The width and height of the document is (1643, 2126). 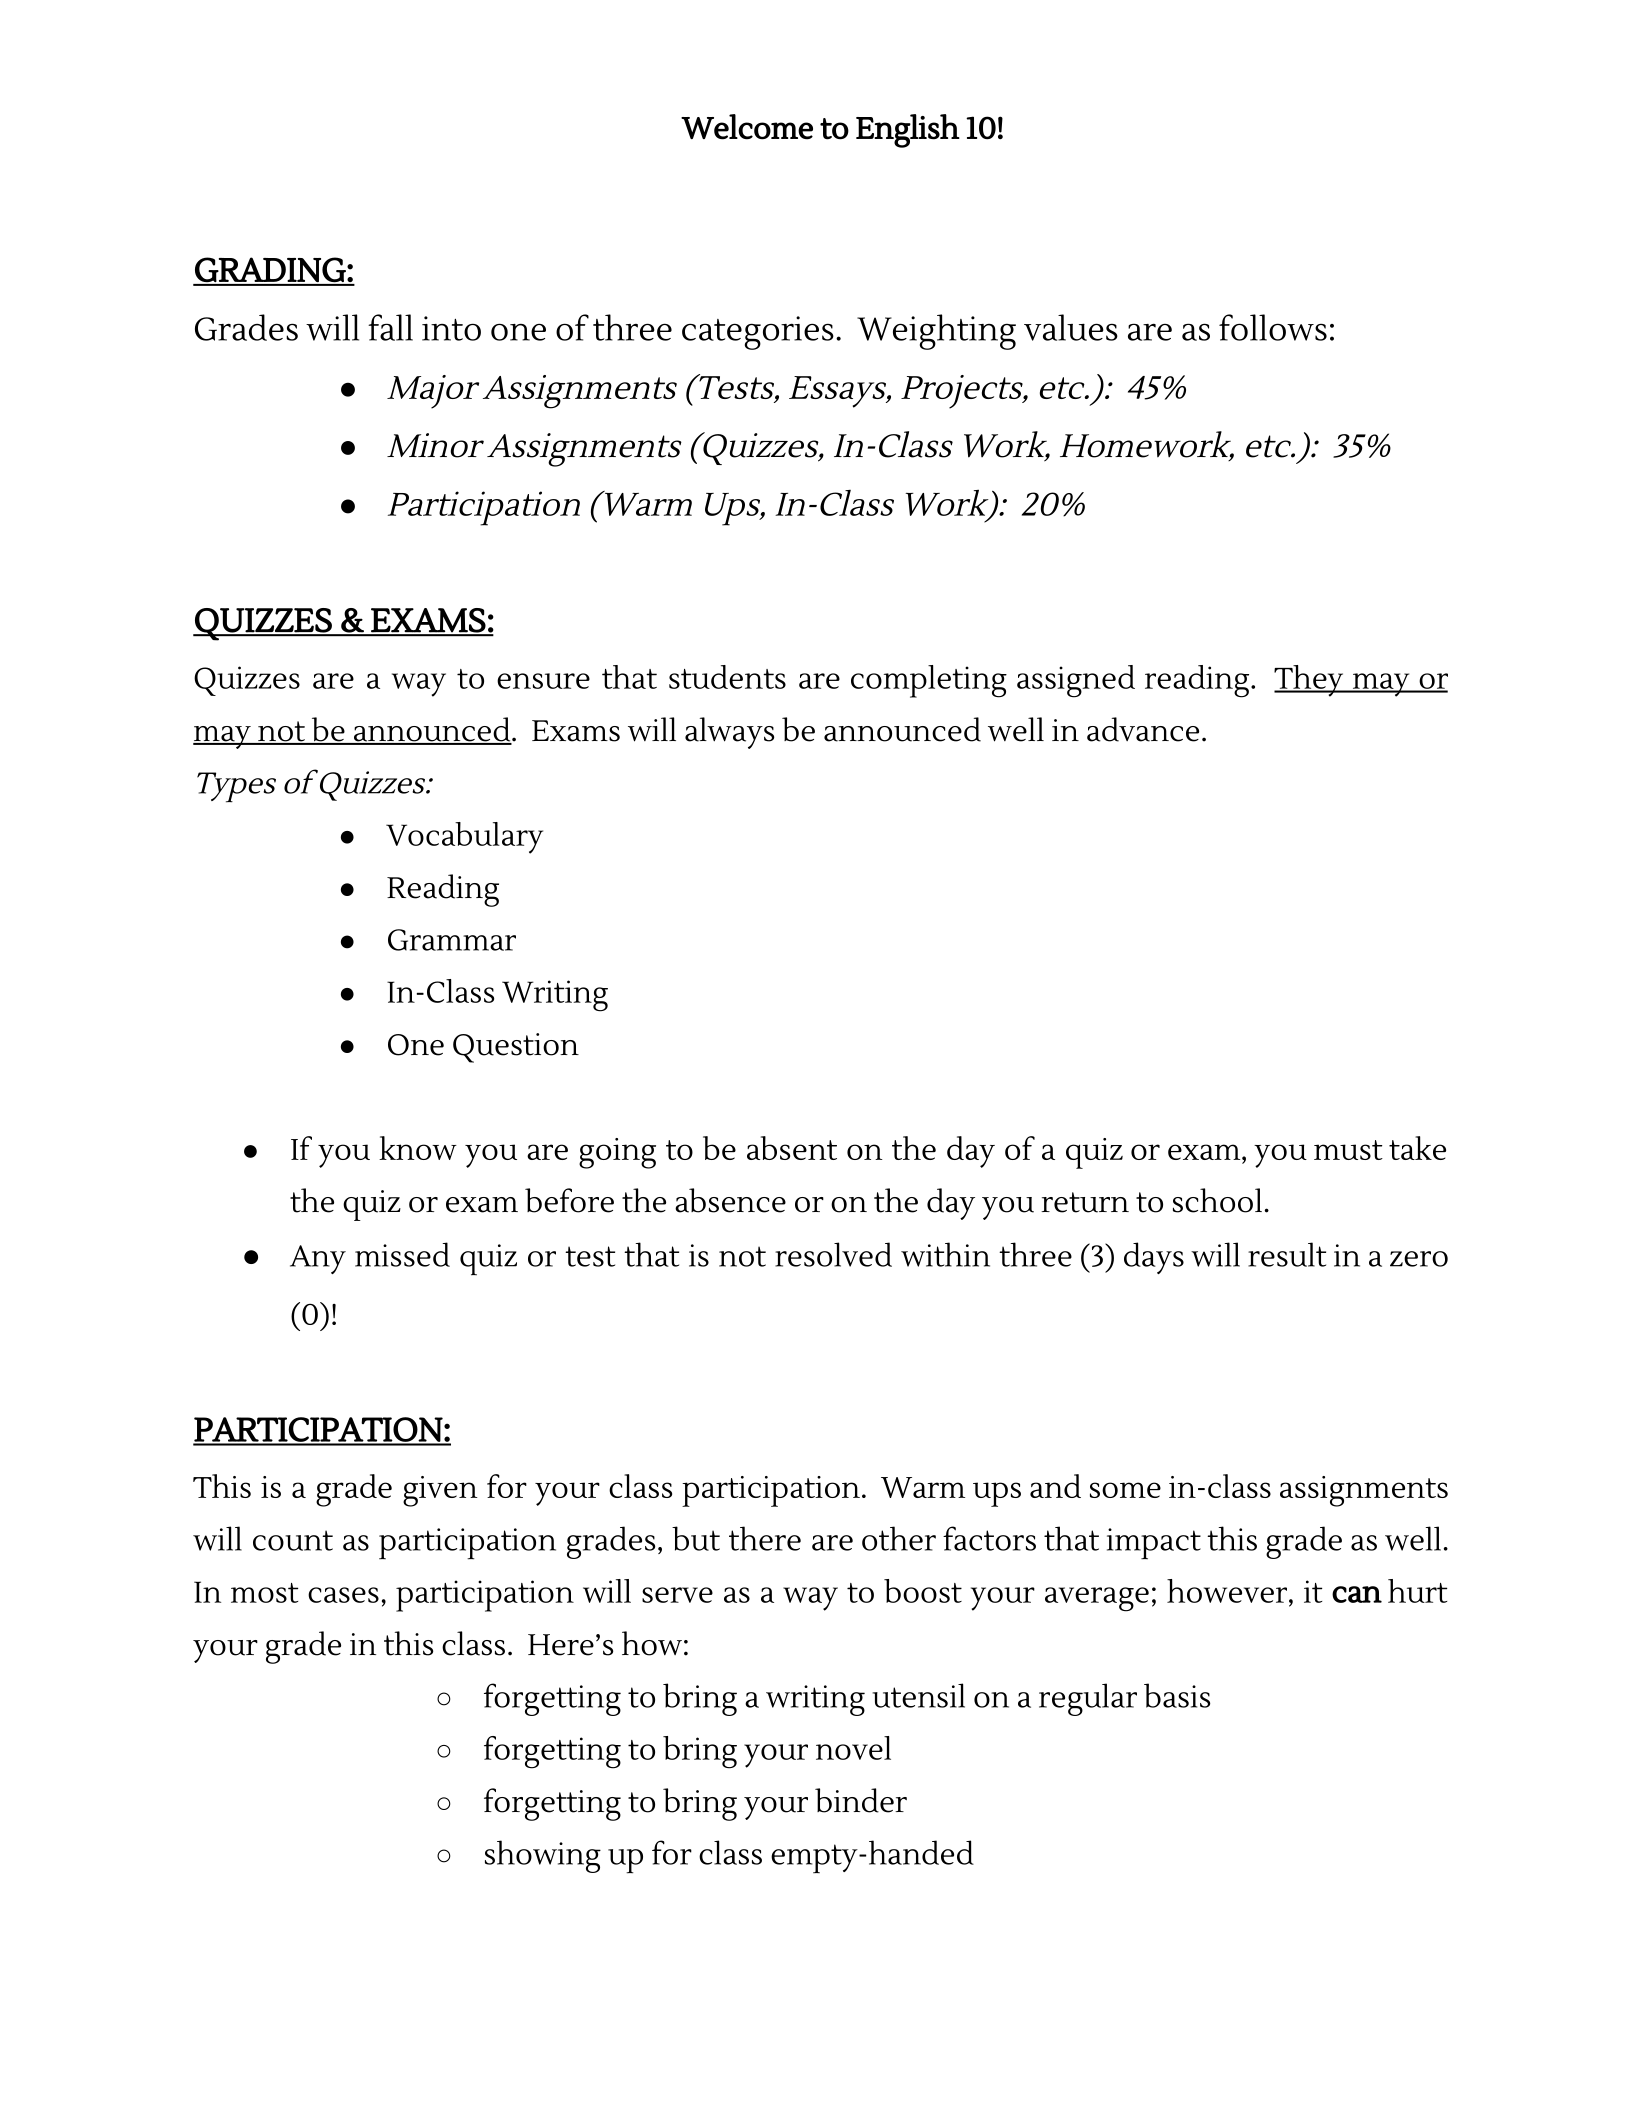 I want to click on absent, so click(x=792, y=1148).
